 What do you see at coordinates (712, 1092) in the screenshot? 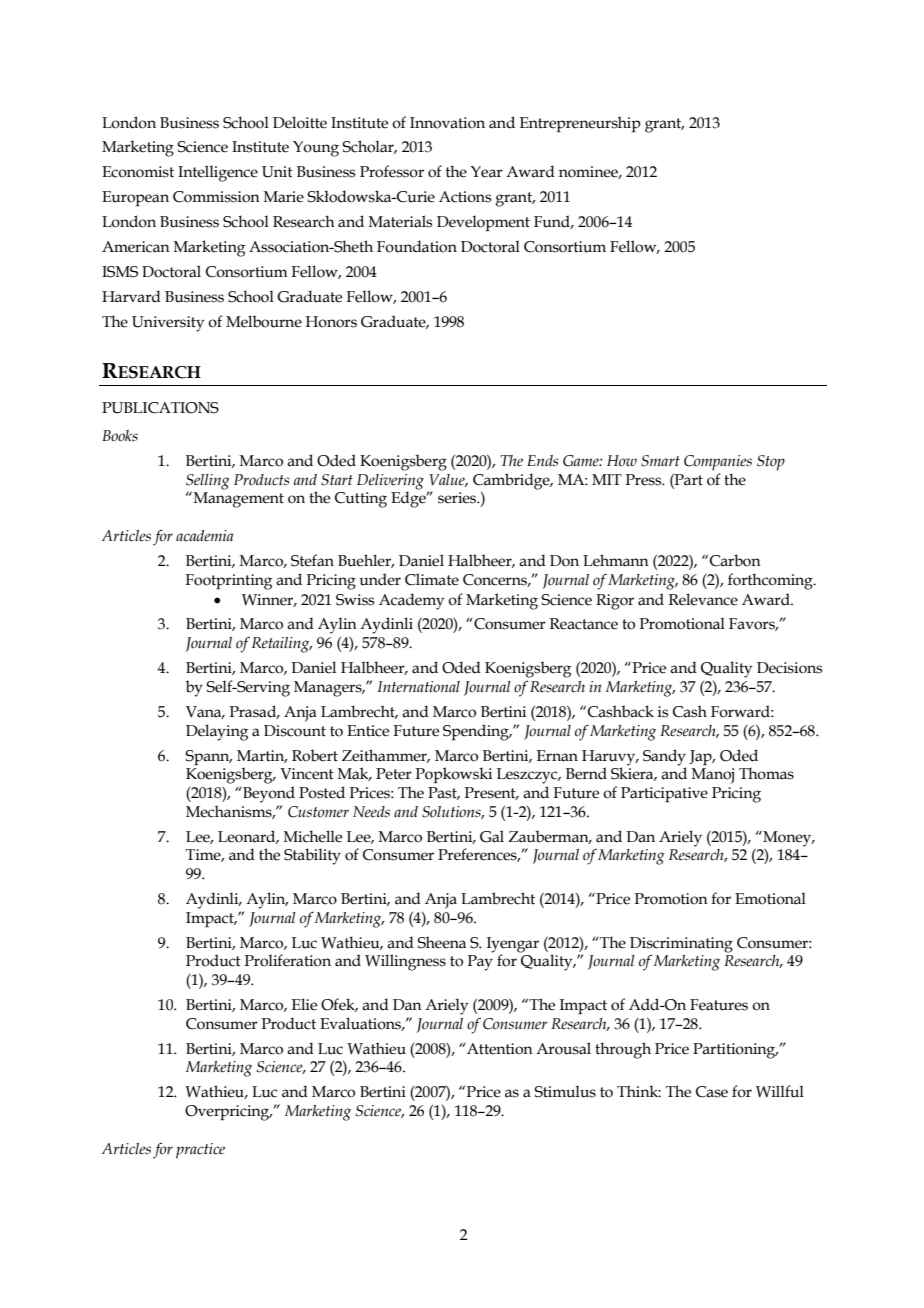
I see `Case` at bounding box center [712, 1092].
